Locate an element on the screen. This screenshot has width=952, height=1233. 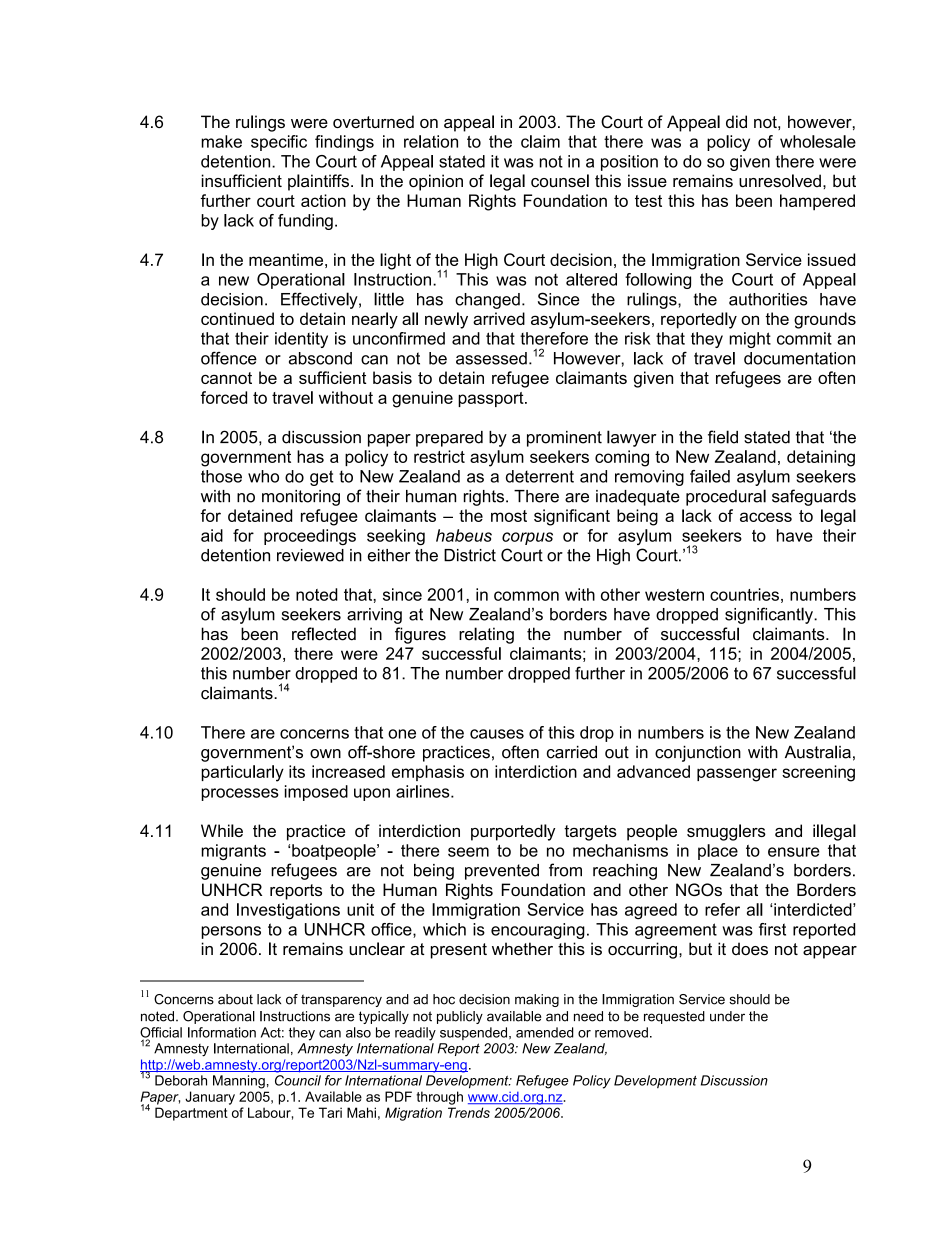
did is located at coordinates (736, 121).
